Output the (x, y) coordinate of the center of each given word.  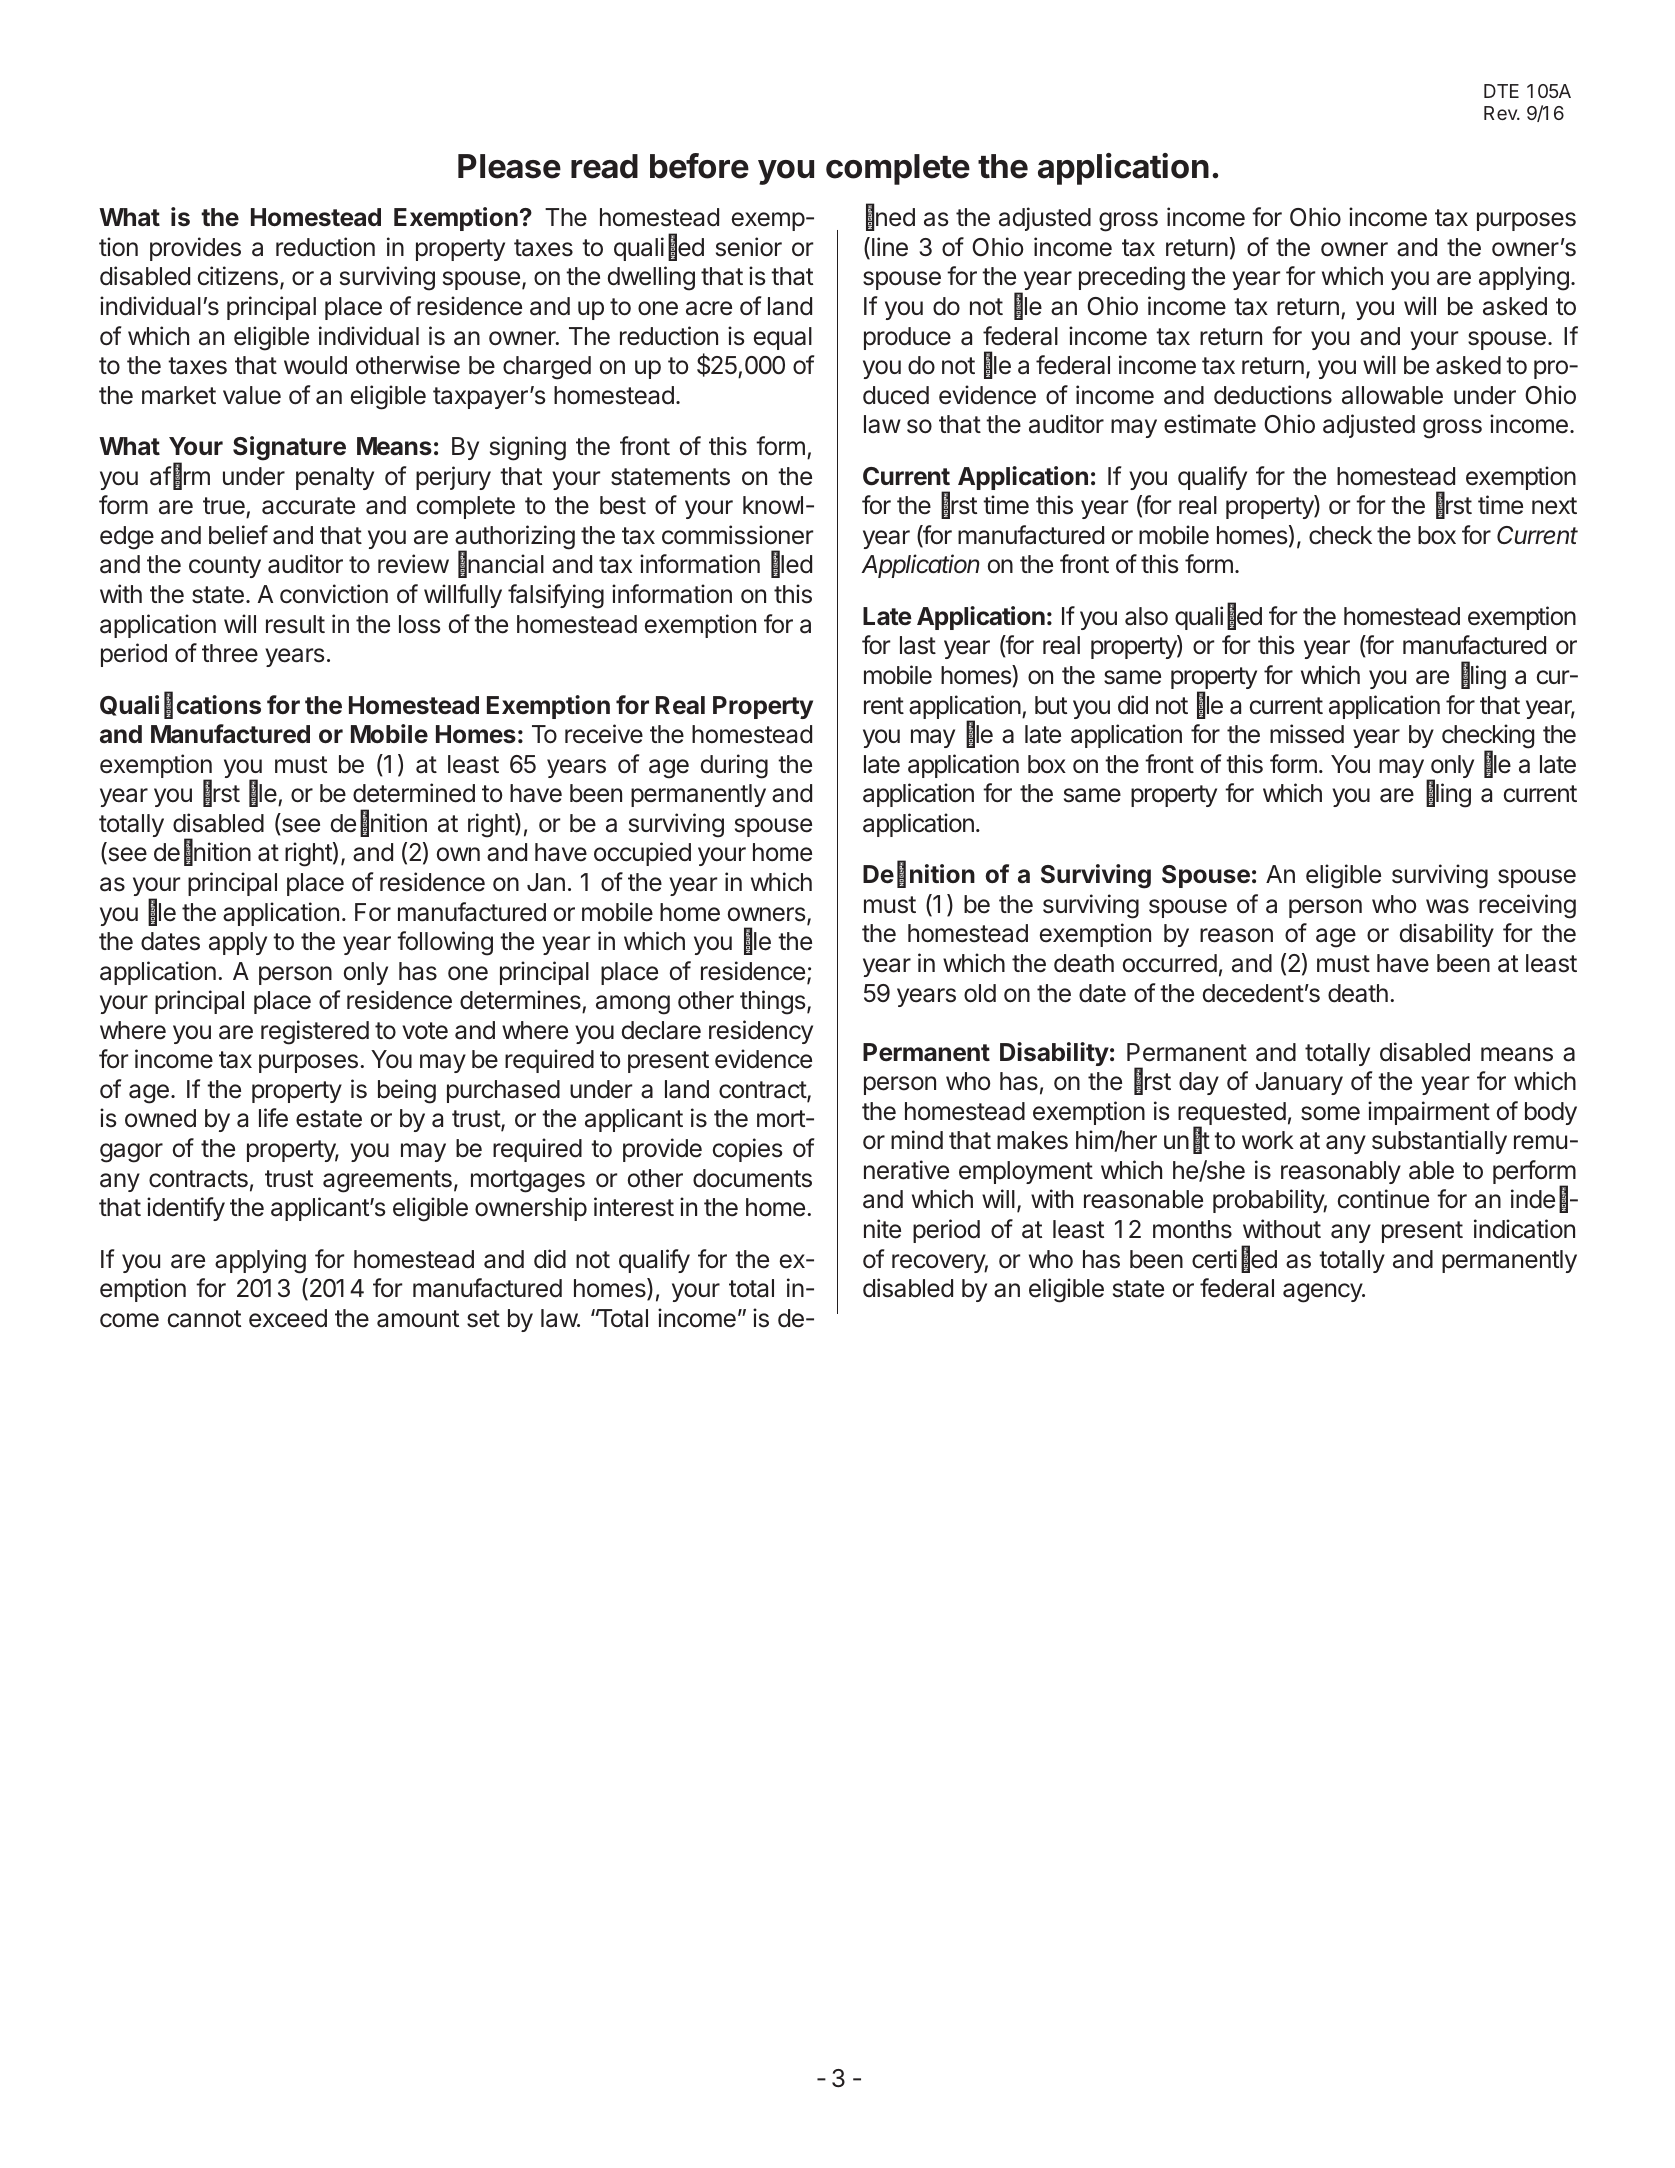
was (1447, 906)
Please (509, 166)
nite (882, 1229)
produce (907, 338)
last (918, 645)
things (772, 1002)
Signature (289, 448)
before (699, 166)
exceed (288, 1318)
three (230, 653)
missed (1307, 734)
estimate (1210, 424)
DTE (1501, 91)
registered (315, 1032)
